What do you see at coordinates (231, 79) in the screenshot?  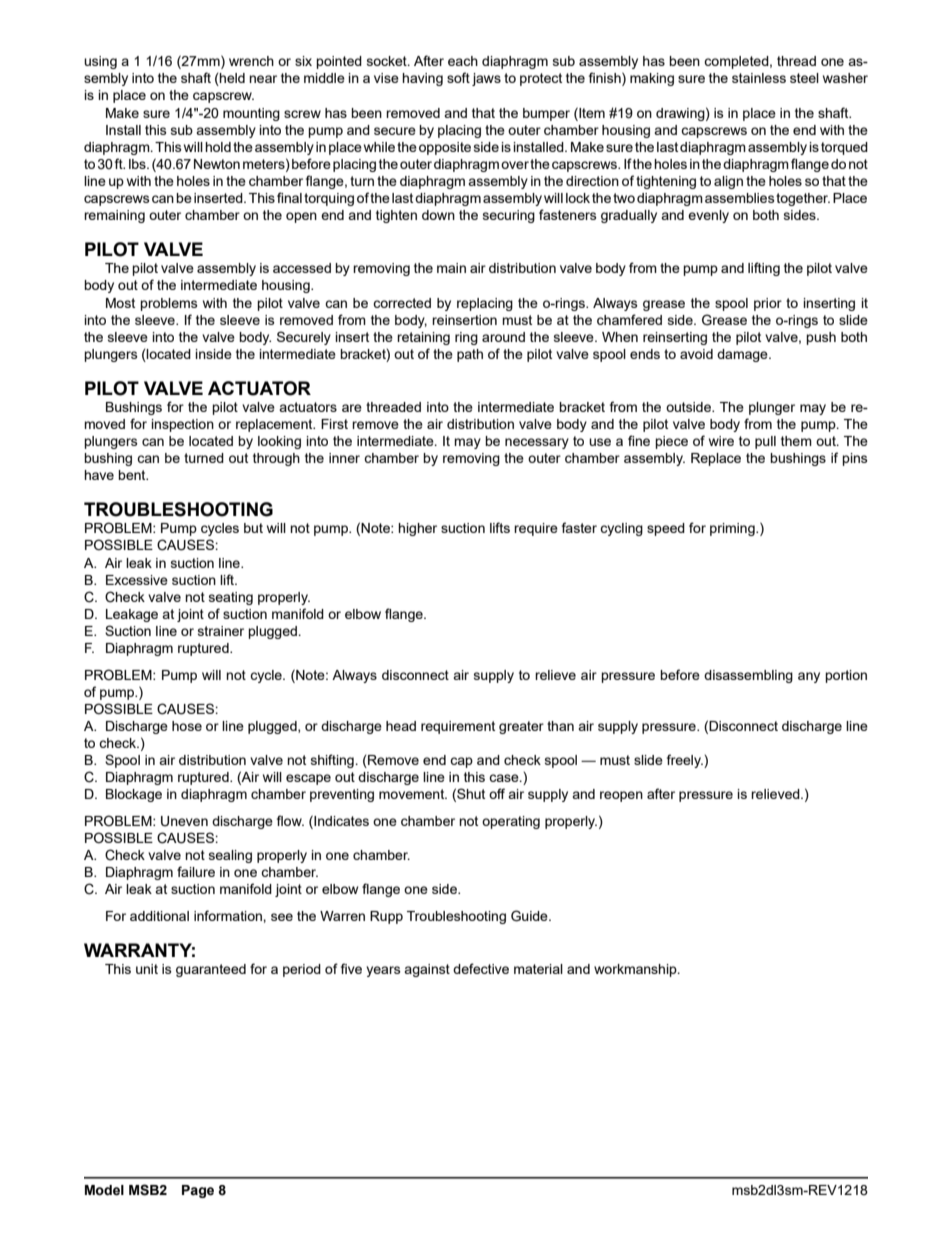 I see `held` at bounding box center [231, 79].
